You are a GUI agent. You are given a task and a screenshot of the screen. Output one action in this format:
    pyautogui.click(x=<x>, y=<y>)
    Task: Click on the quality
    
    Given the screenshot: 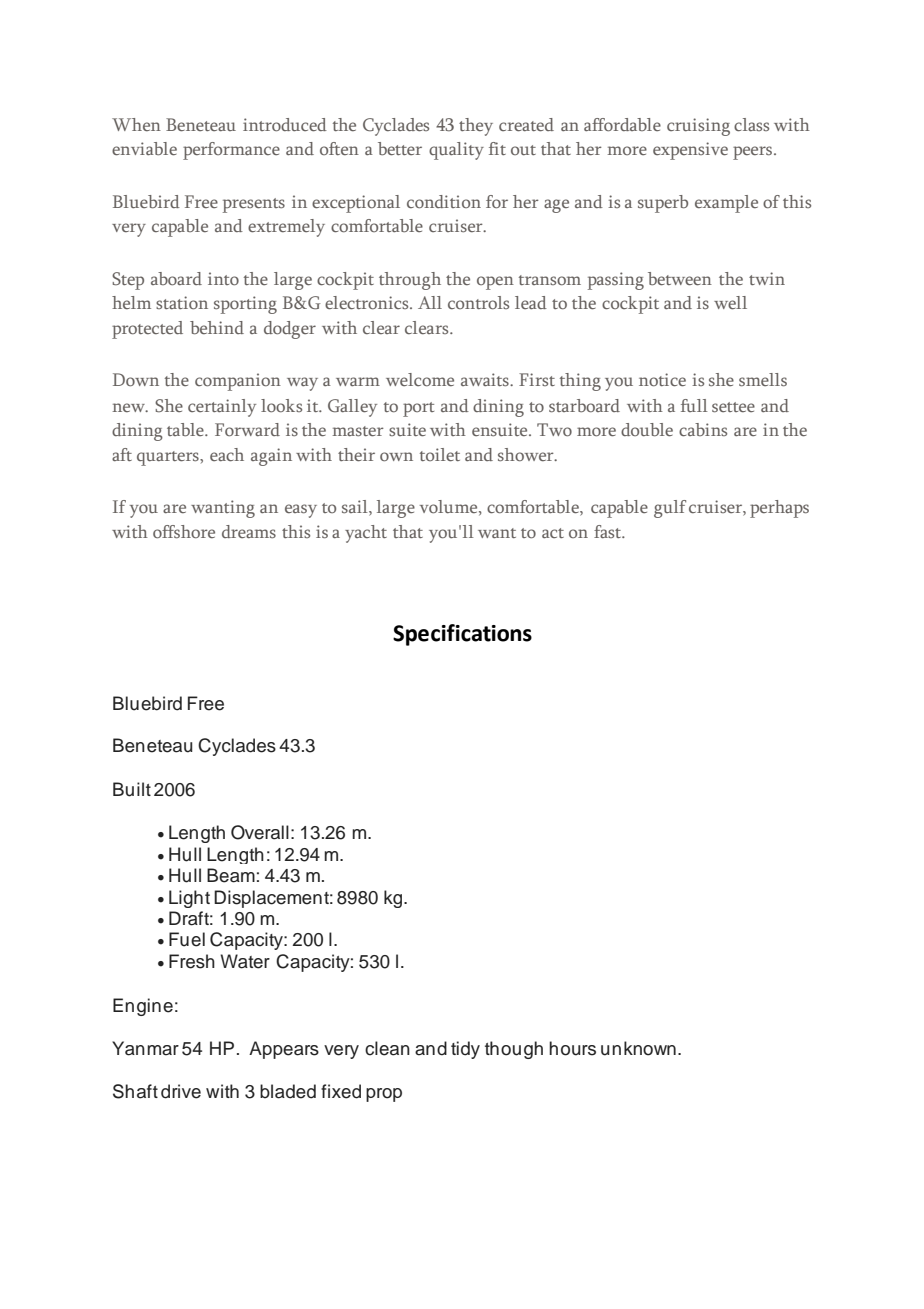 What is the action you would take?
    pyautogui.click(x=456, y=151)
